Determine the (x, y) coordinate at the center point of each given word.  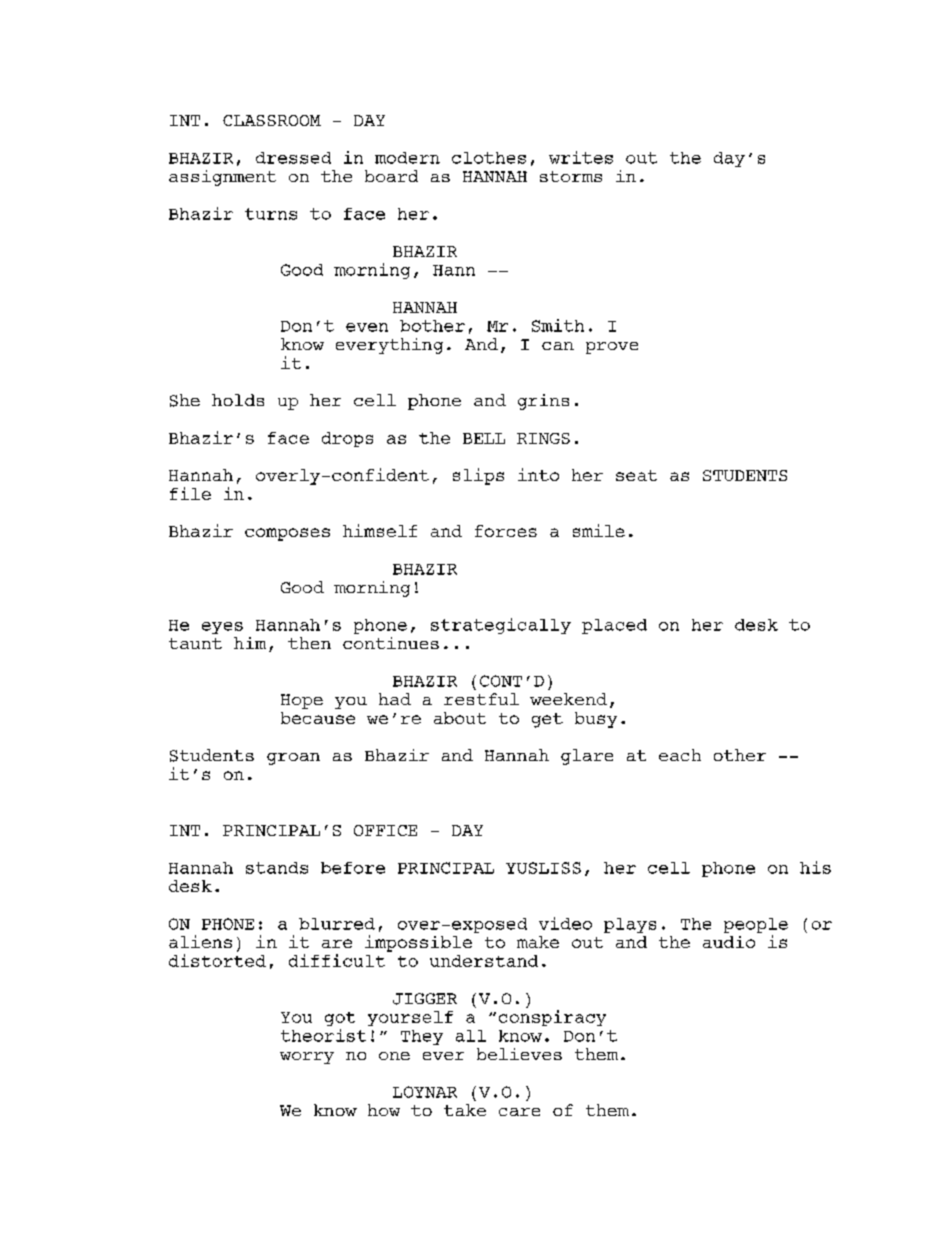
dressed (293, 158)
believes (519, 1054)
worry (307, 1058)
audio (729, 942)
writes (581, 157)
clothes (489, 158)
